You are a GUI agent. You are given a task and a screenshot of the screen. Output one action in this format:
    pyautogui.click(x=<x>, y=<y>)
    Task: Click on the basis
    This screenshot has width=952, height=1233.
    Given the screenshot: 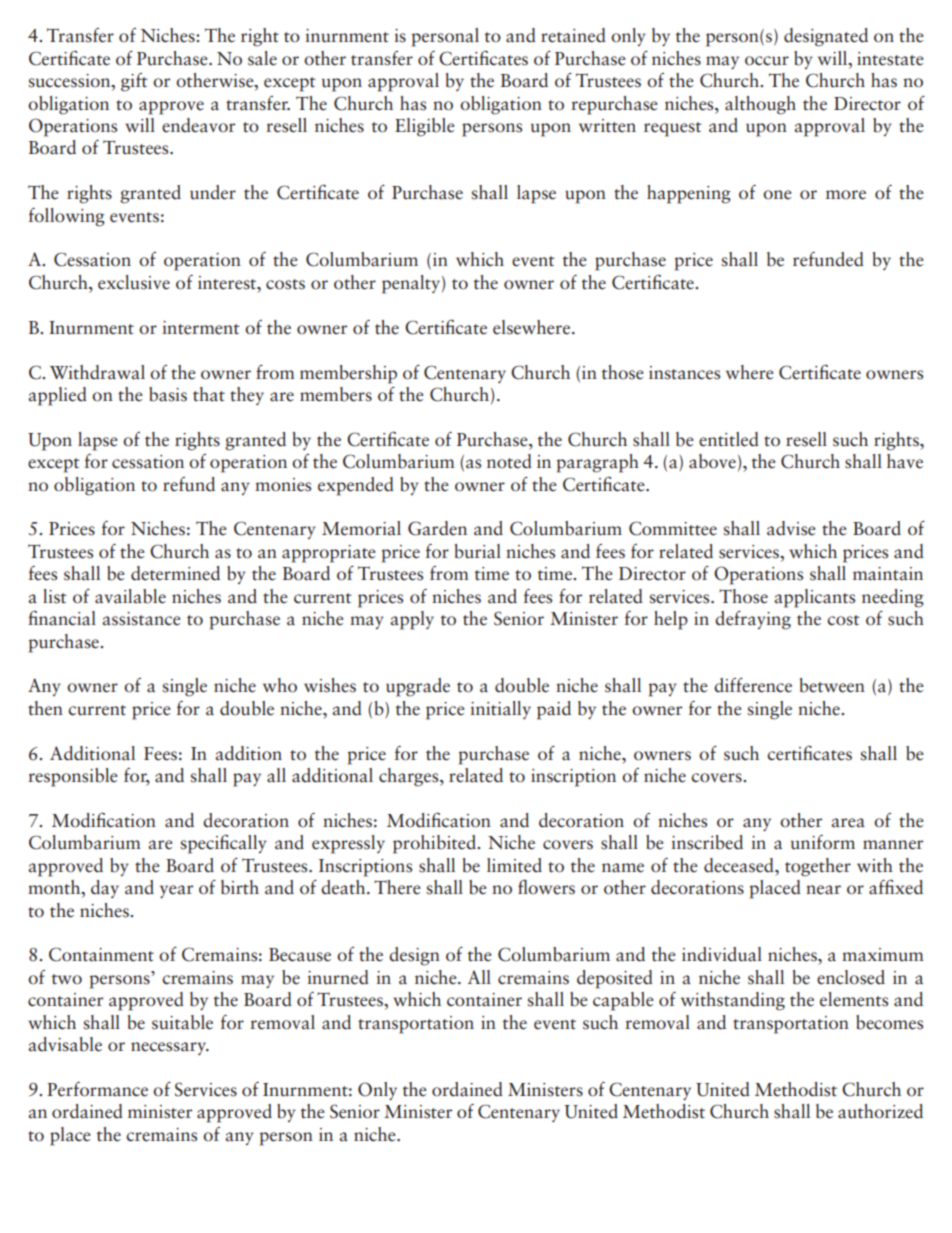 What is the action you would take?
    pyautogui.click(x=168, y=394)
